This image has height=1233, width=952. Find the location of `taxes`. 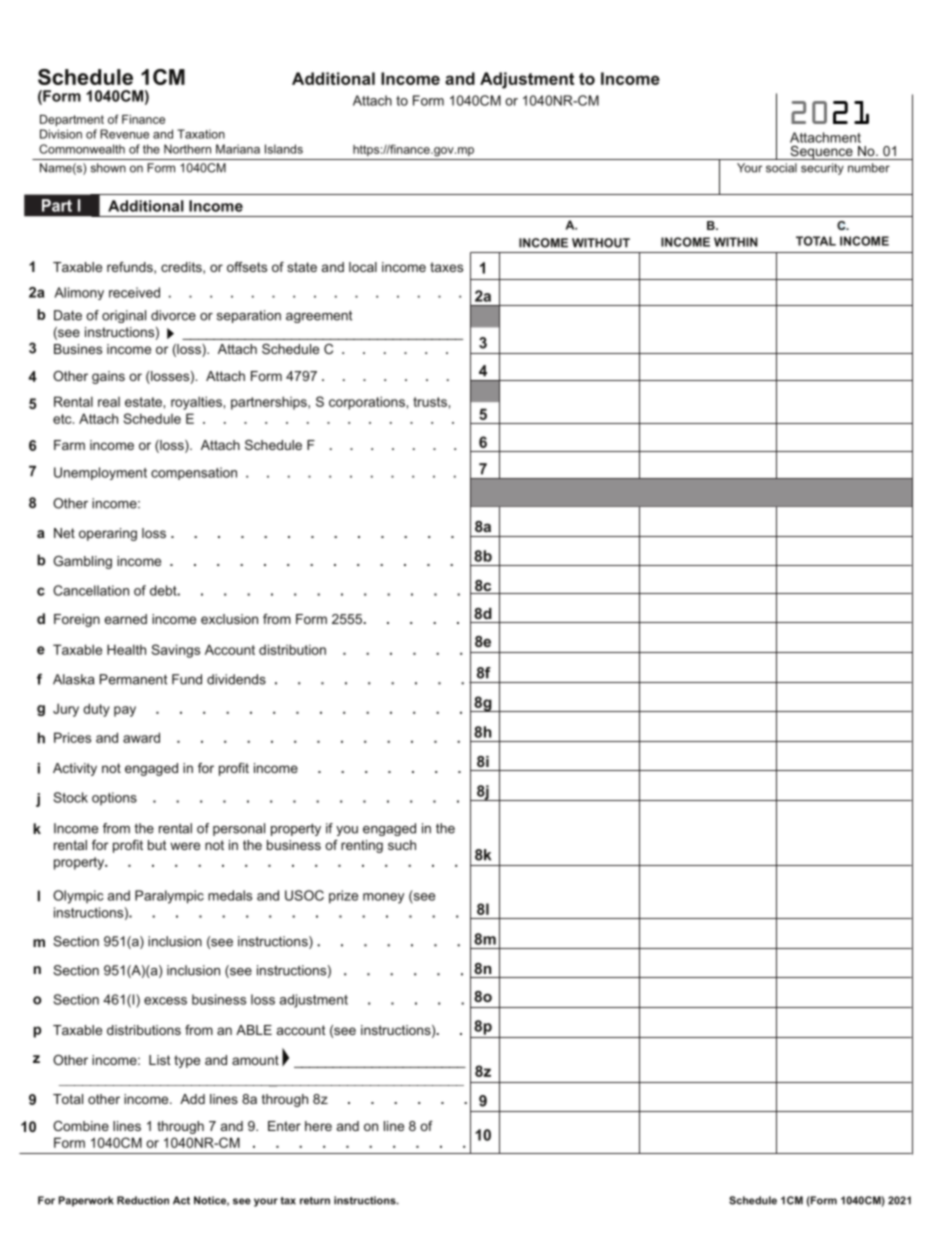

taxes is located at coordinates (446, 267).
